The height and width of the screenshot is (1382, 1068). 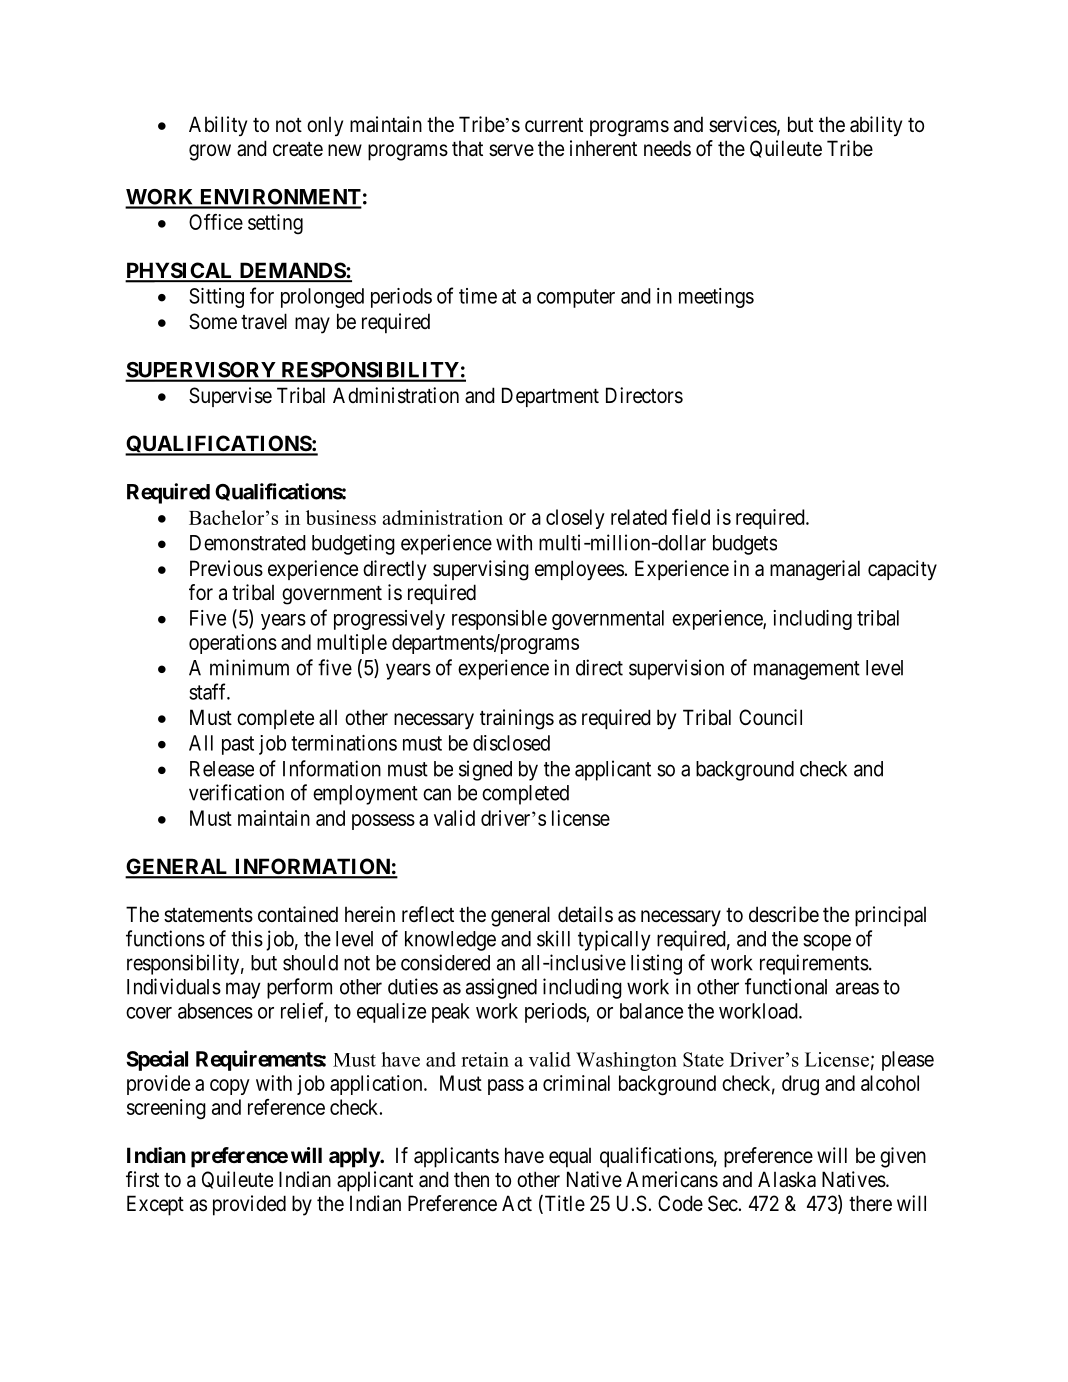 What do you see at coordinates (236, 792) in the screenshot?
I see `verification` at bounding box center [236, 792].
